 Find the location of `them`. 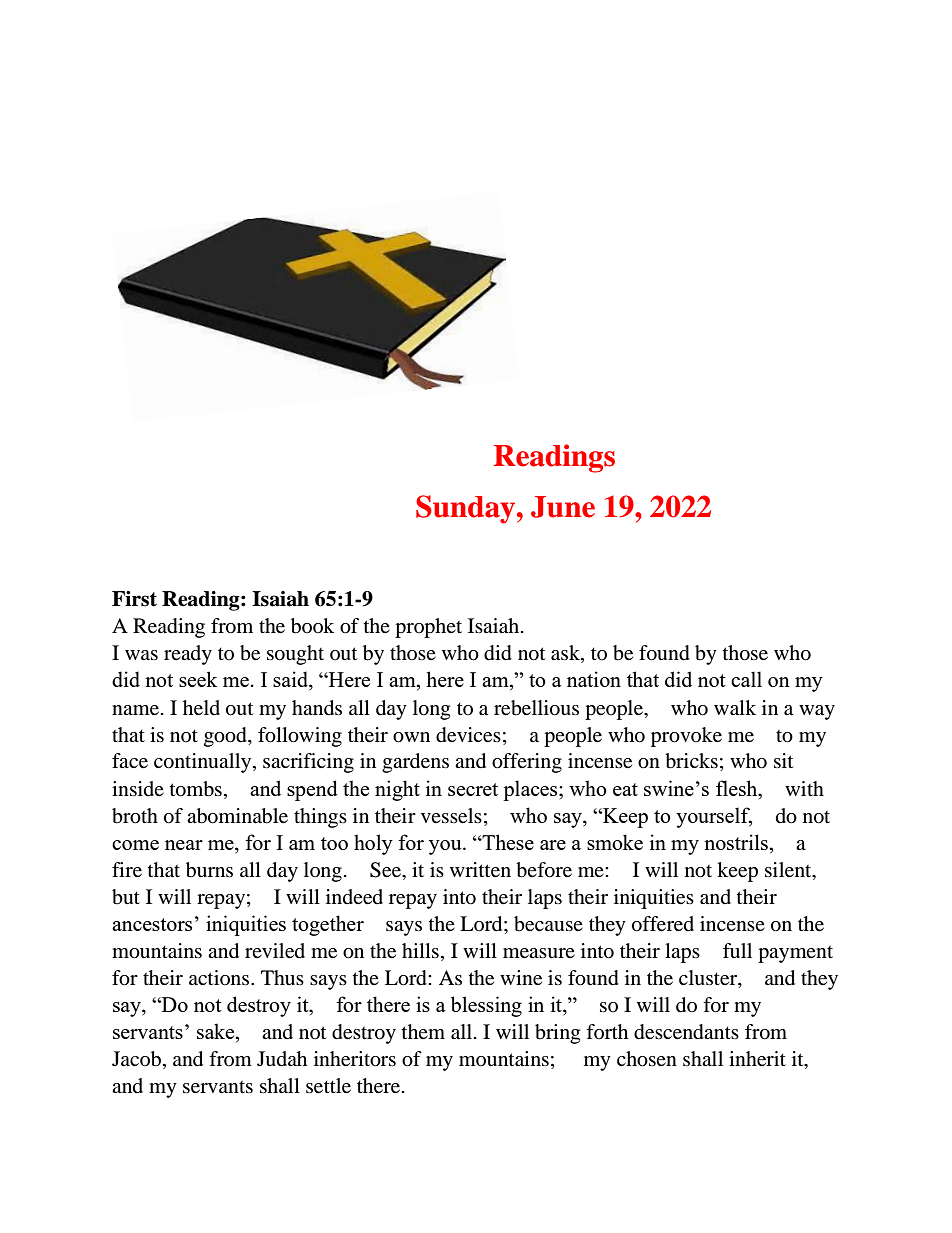

them is located at coordinates (423, 1031).
